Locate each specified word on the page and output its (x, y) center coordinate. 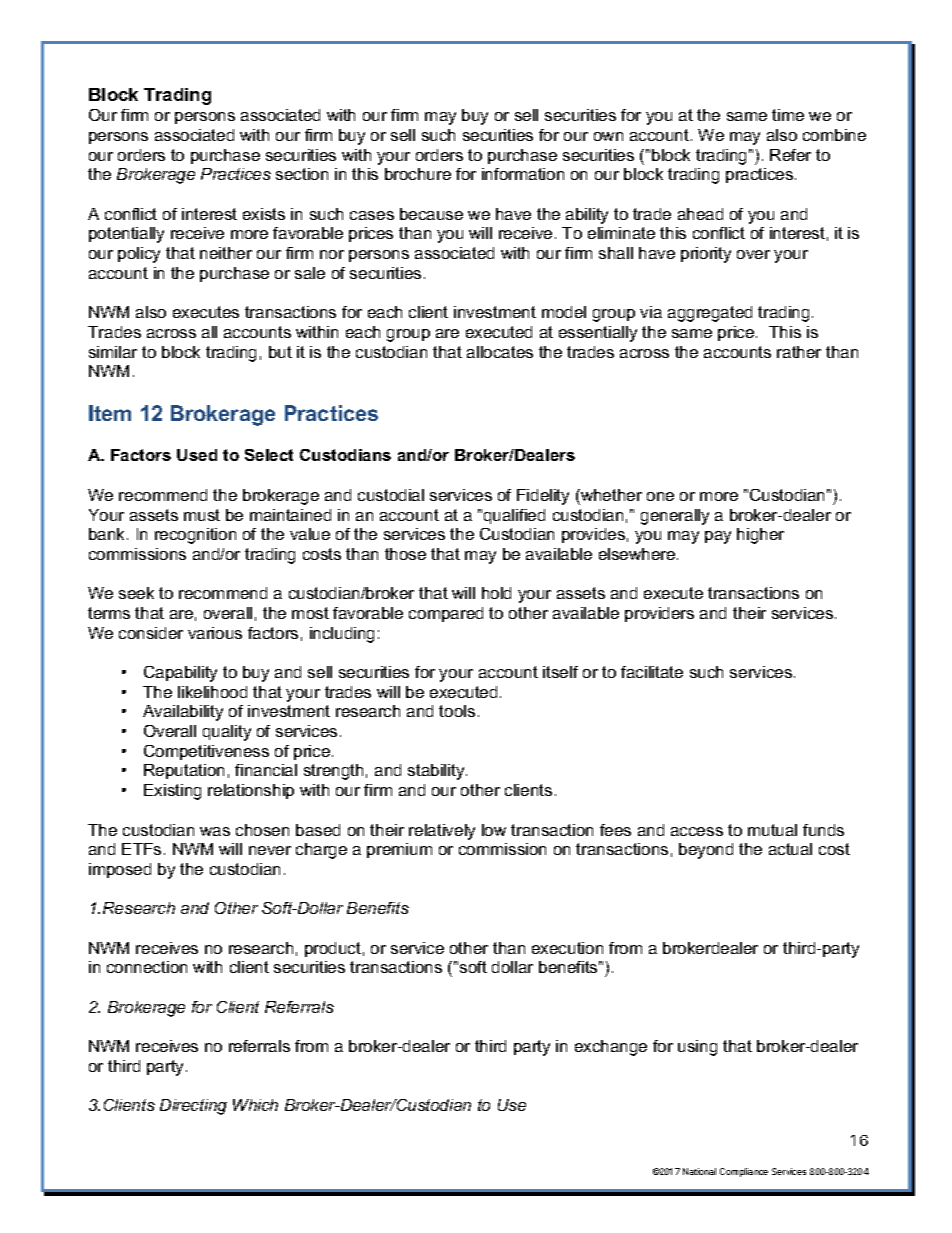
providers (659, 614)
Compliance (744, 1172)
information (523, 174)
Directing (193, 1107)
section (302, 174)
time (788, 115)
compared (446, 614)
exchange (611, 1048)
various (215, 633)
